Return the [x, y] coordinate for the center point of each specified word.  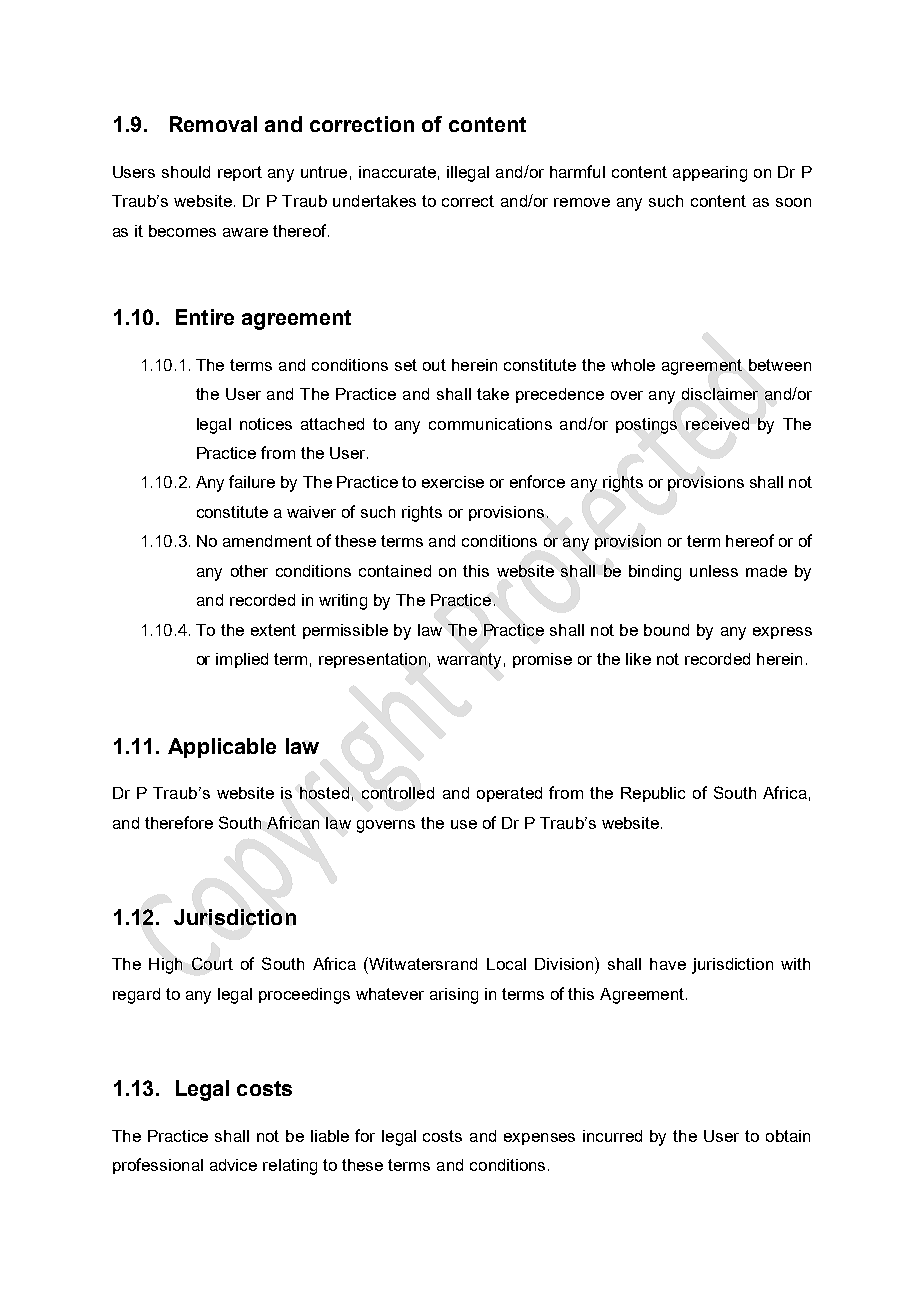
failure [252, 481]
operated [509, 794]
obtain [788, 1136]
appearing [710, 174]
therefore [179, 822]
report [240, 173]
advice [233, 1165]
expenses [539, 1139]
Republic [653, 794]
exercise [453, 482]
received [717, 424]
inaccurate [397, 172]
